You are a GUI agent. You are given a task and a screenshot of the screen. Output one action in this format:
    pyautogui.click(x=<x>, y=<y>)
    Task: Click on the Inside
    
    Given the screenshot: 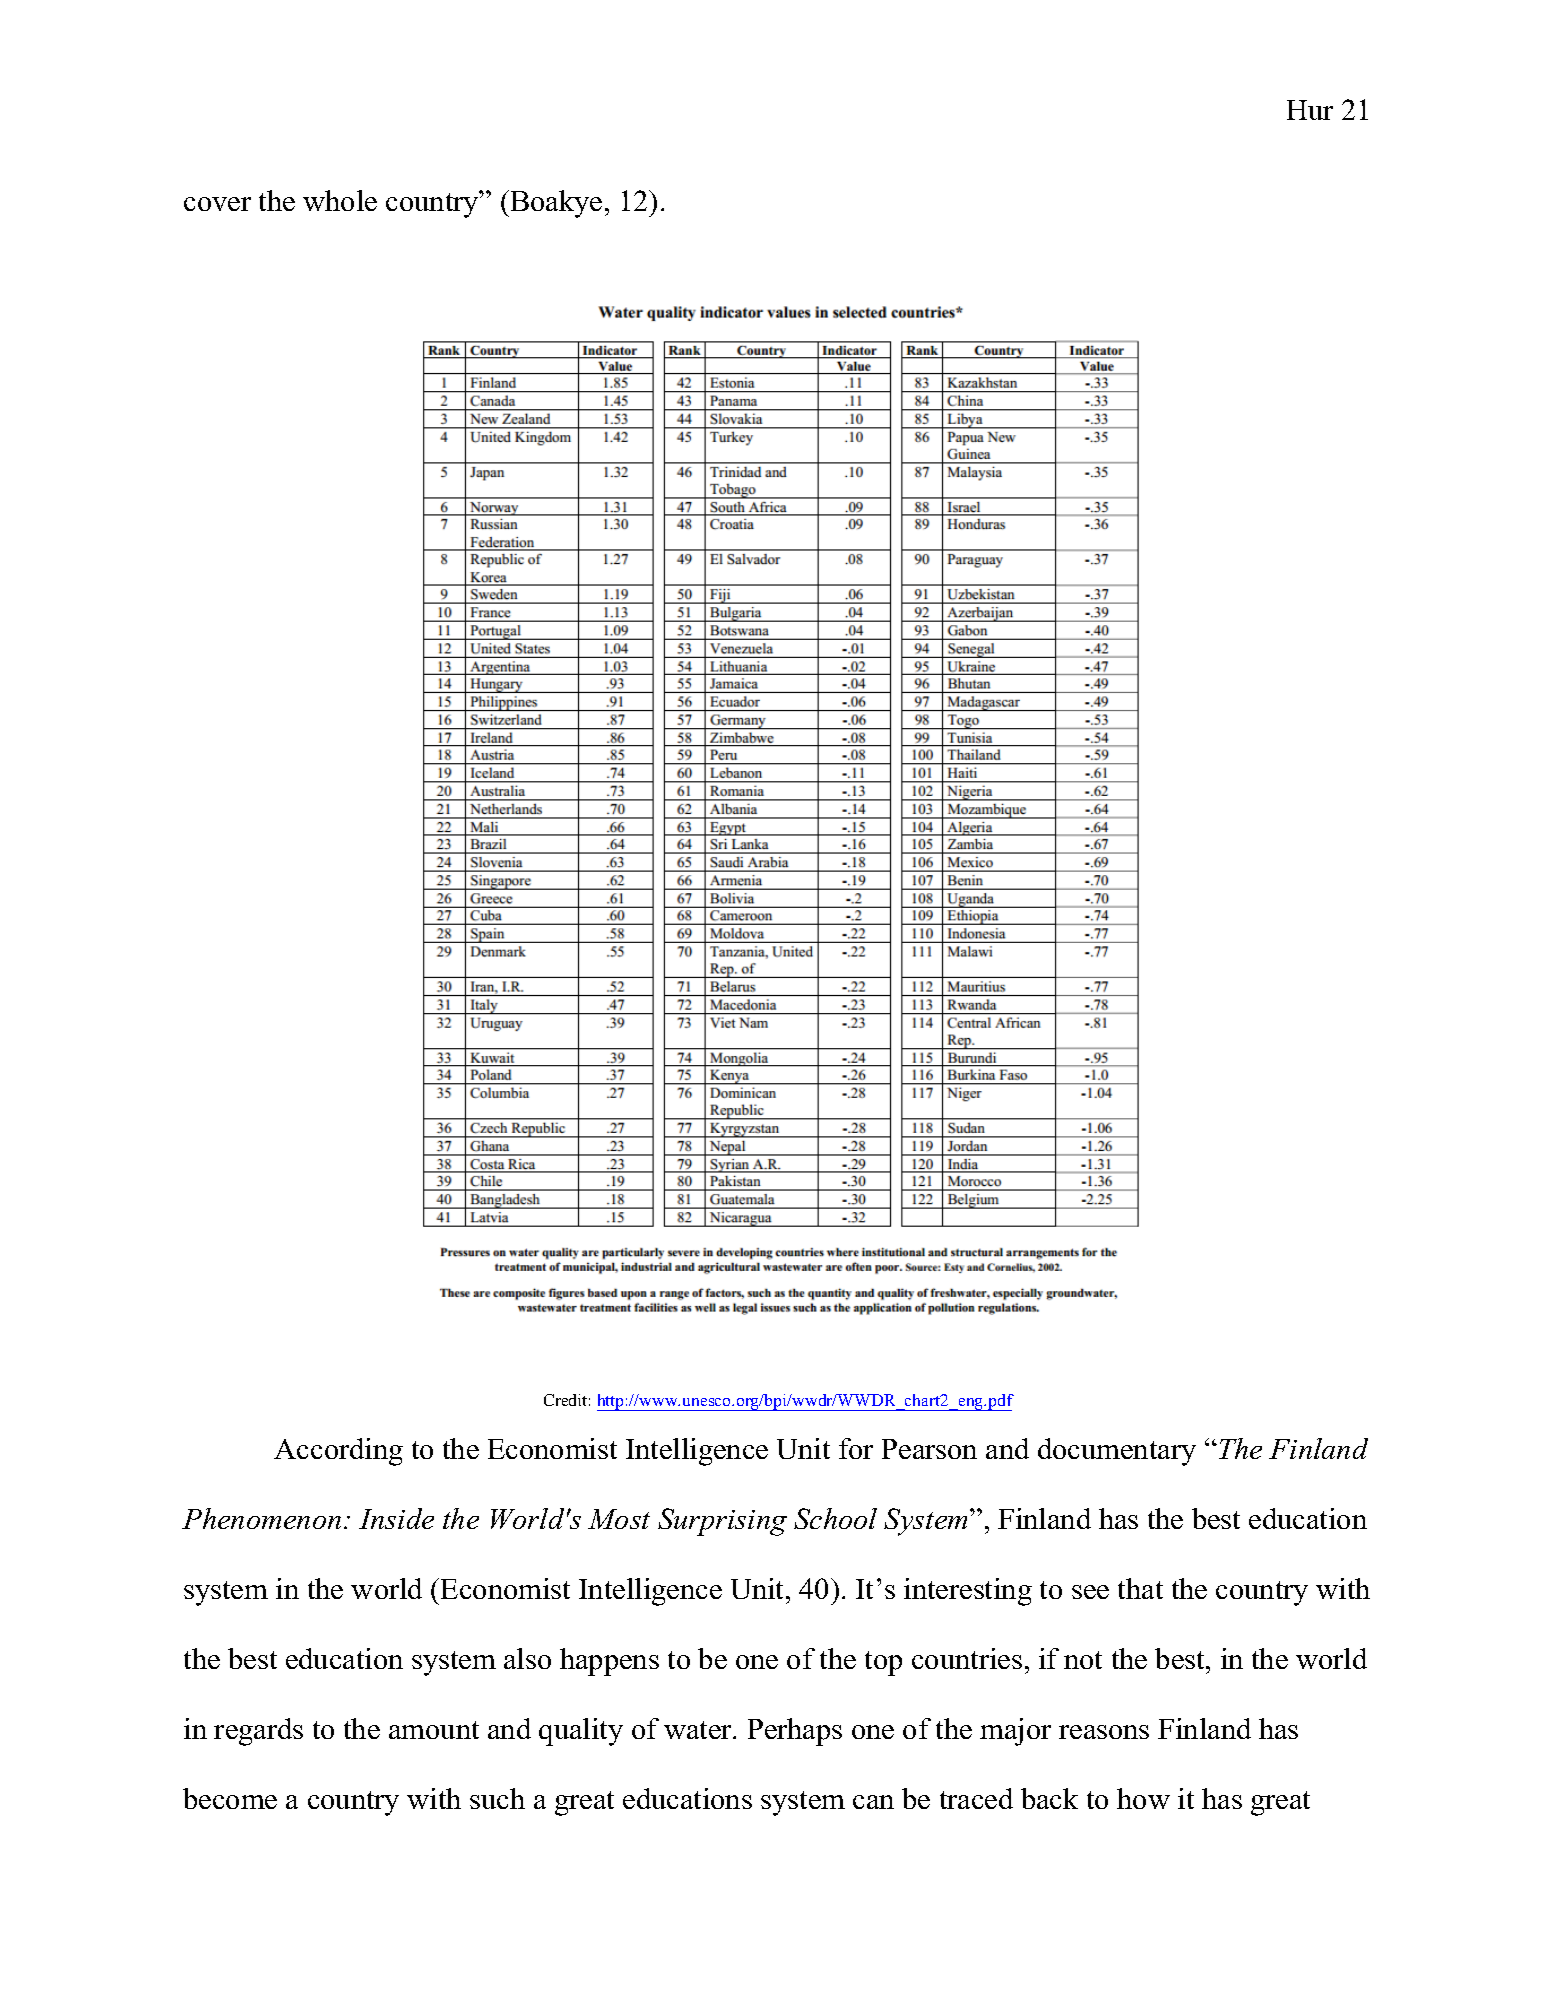 What is the action you would take?
    pyautogui.click(x=396, y=1518)
